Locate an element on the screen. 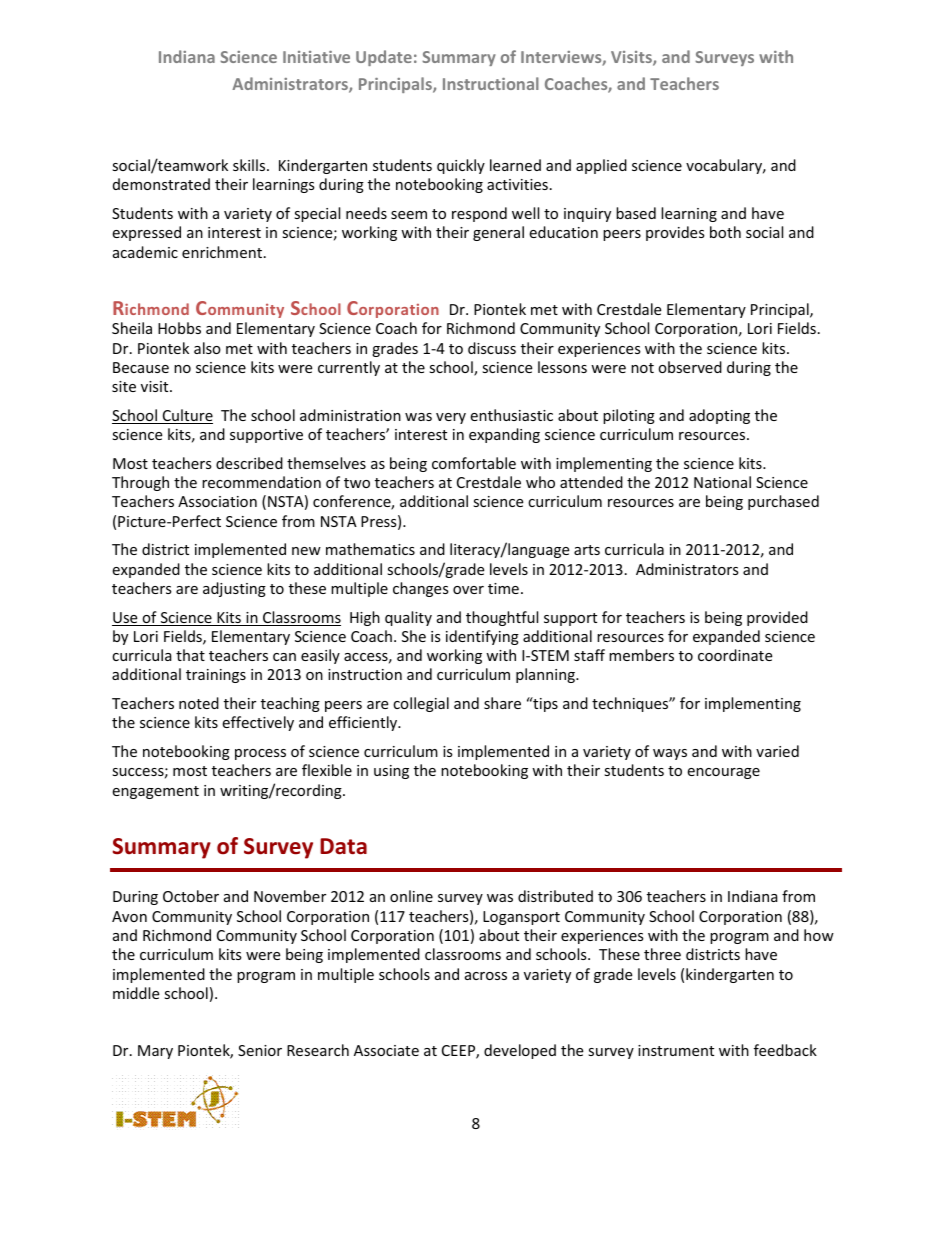  developed is located at coordinates (520, 1051).
